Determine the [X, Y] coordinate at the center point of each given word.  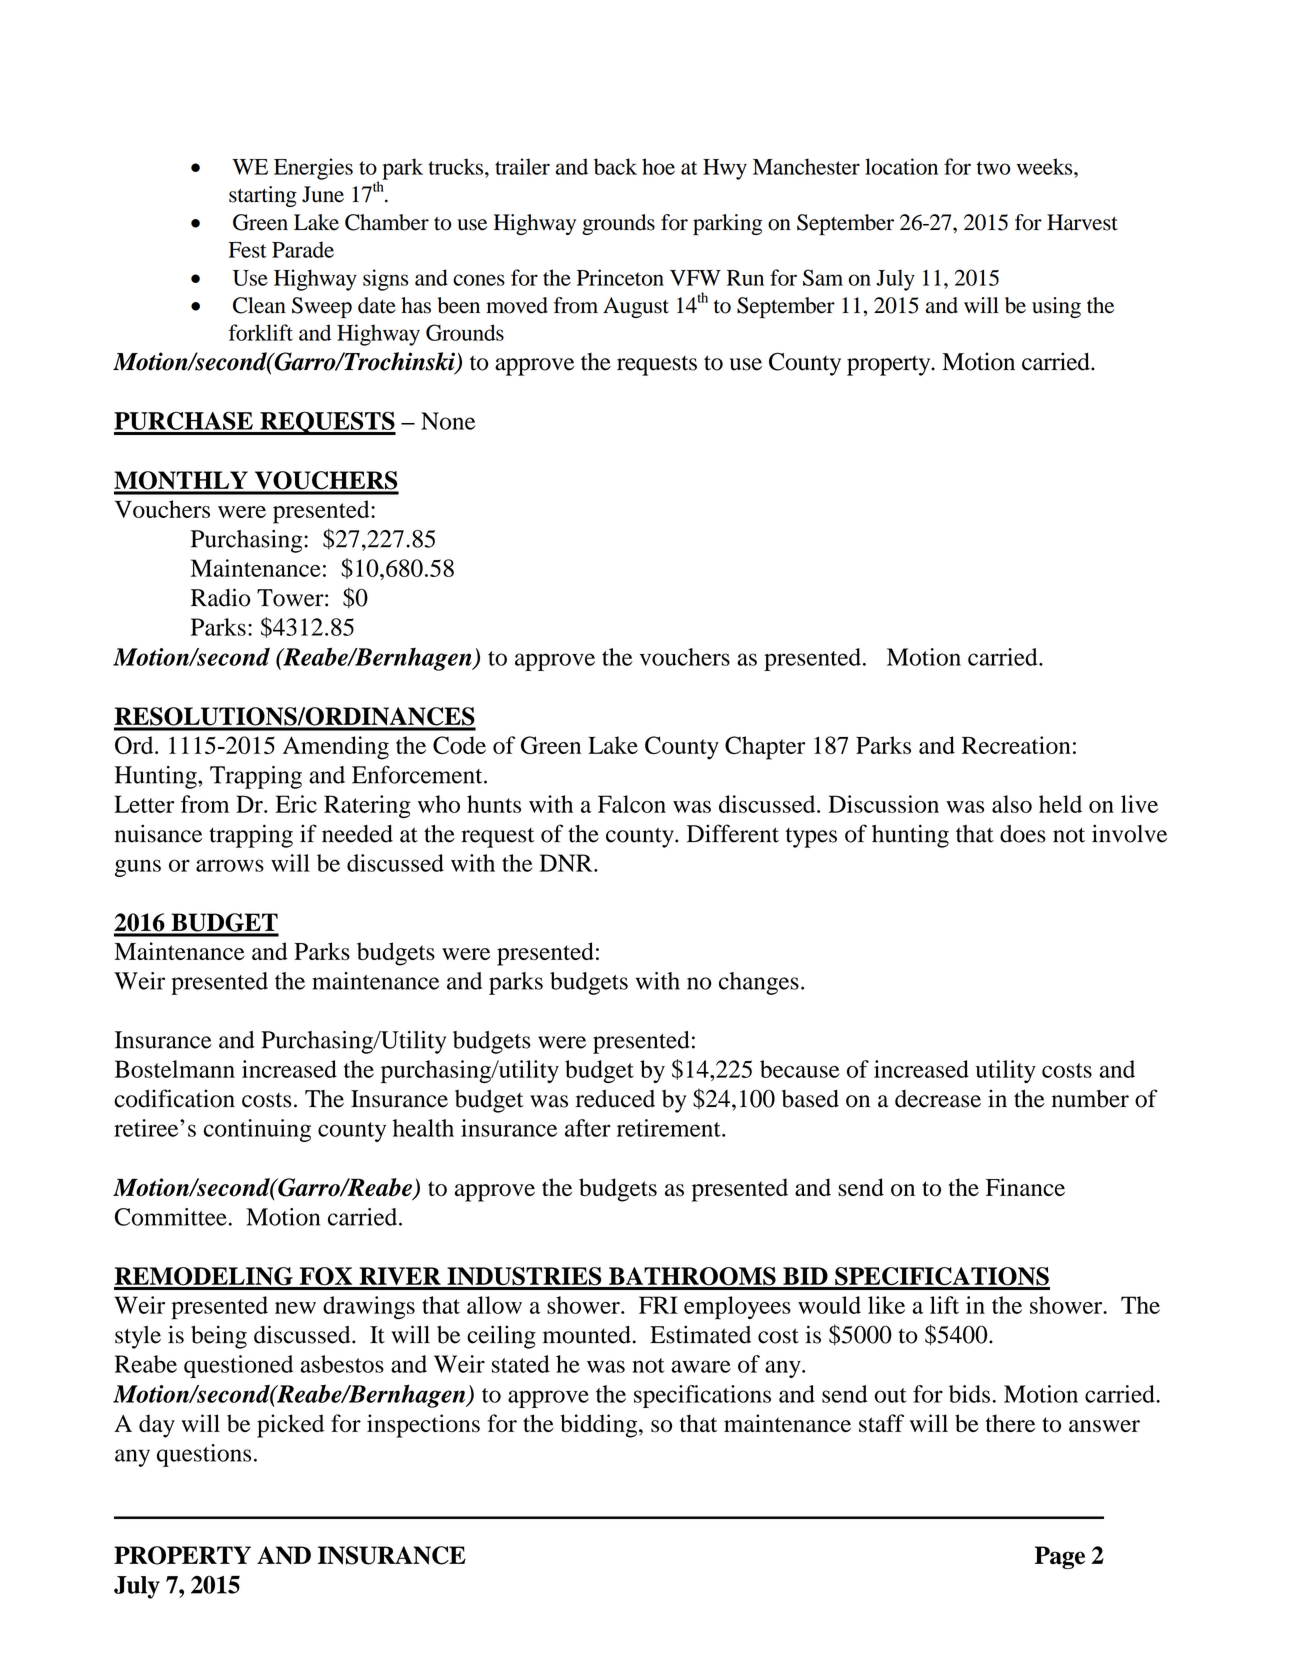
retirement [670, 1128]
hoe [658, 166]
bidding [600, 1426]
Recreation [1016, 745]
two [993, 168]
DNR [567, 863]
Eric [296, 804]
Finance [1025, 1187]
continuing [257, 1130]
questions [204, 1455]
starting [263, 196]
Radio [221, 597]
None [448, 421]
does [1023, 834]
